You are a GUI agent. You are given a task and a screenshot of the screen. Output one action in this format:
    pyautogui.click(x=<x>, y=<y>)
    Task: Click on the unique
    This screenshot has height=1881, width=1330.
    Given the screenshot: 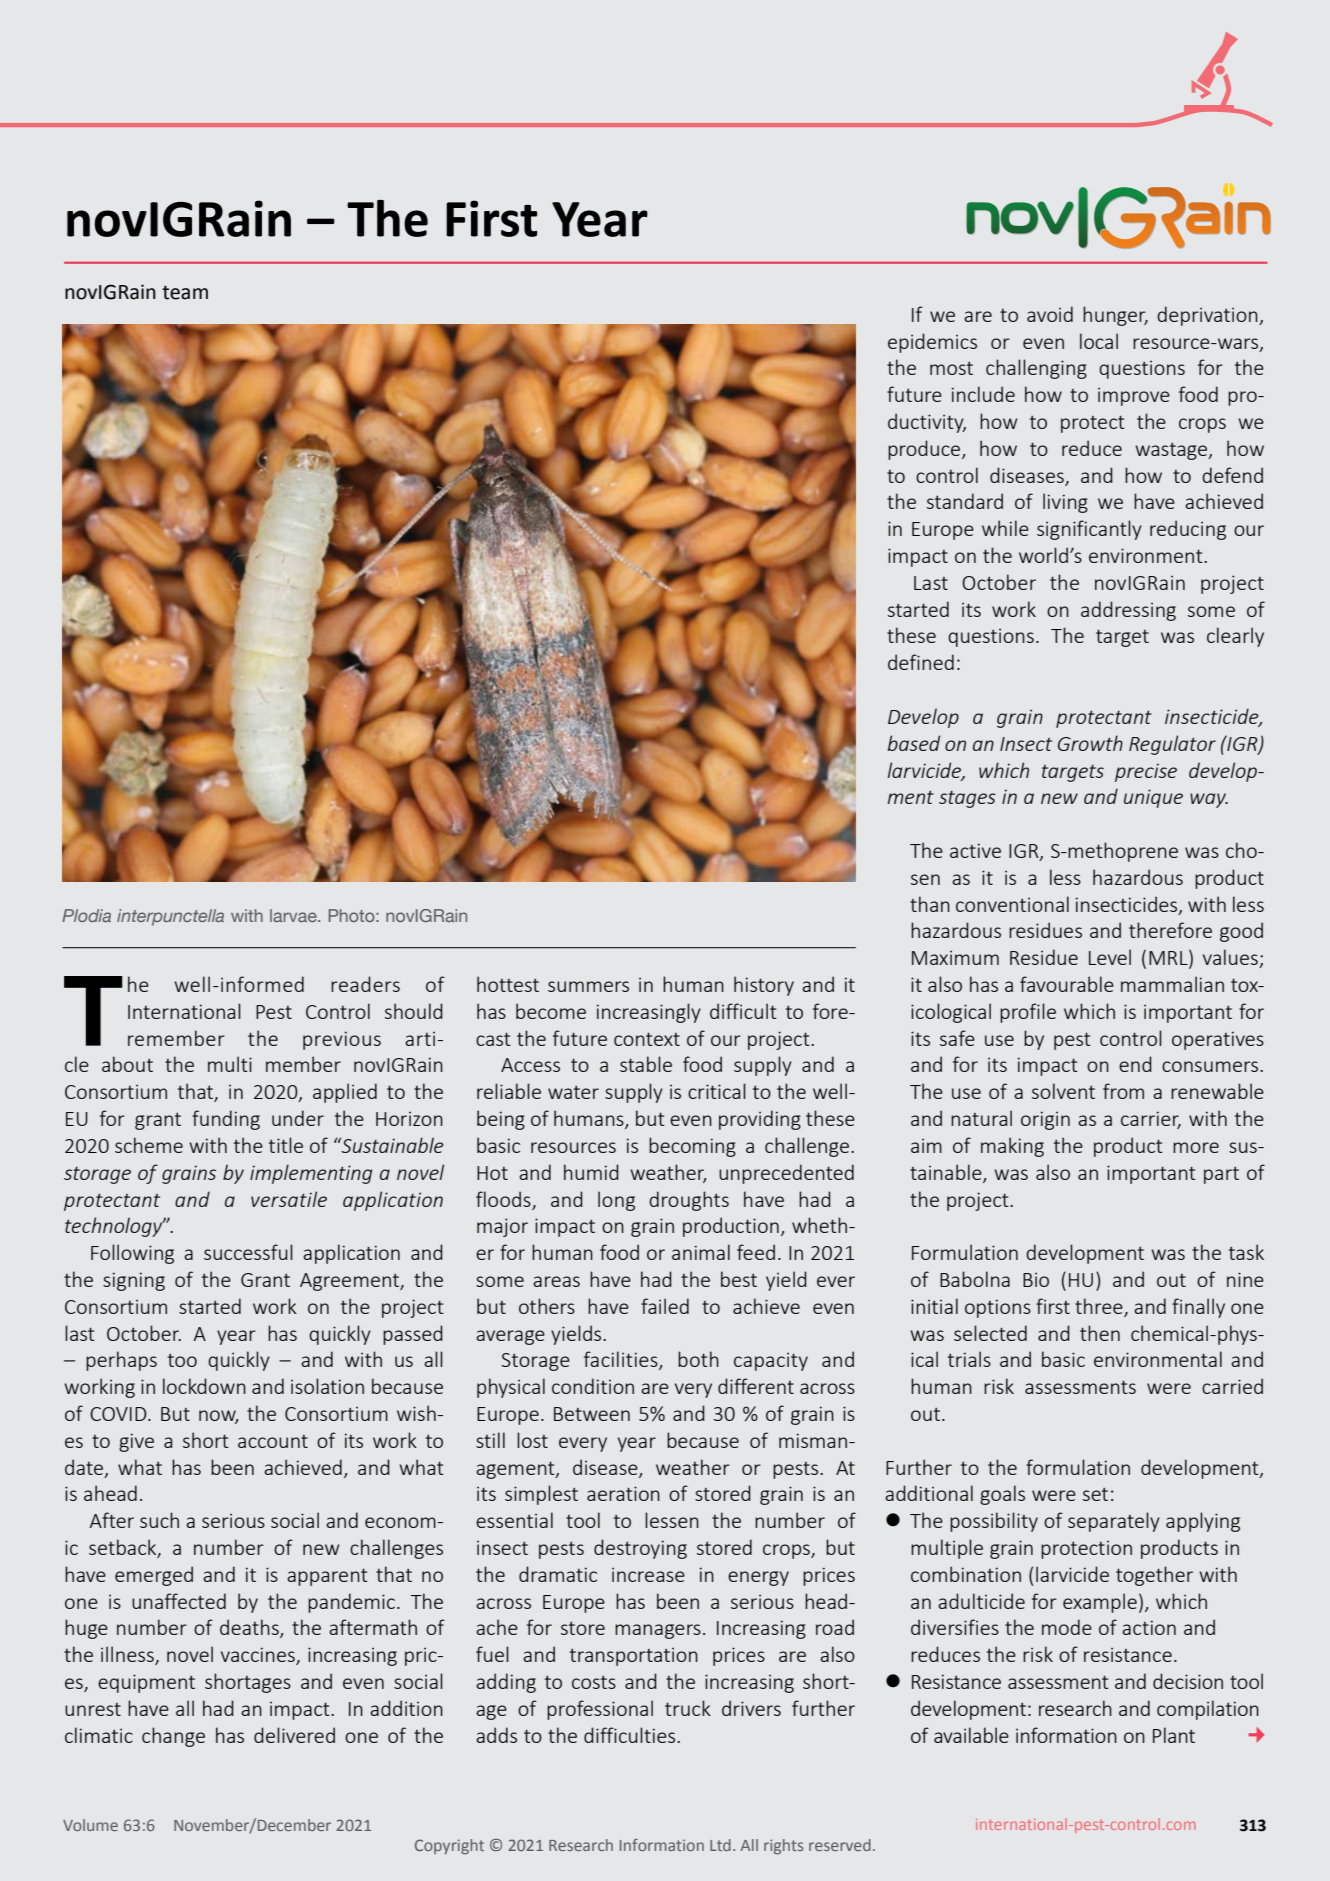 What is the action you would take?
    pyautogui.click(x=1153, y=798)
